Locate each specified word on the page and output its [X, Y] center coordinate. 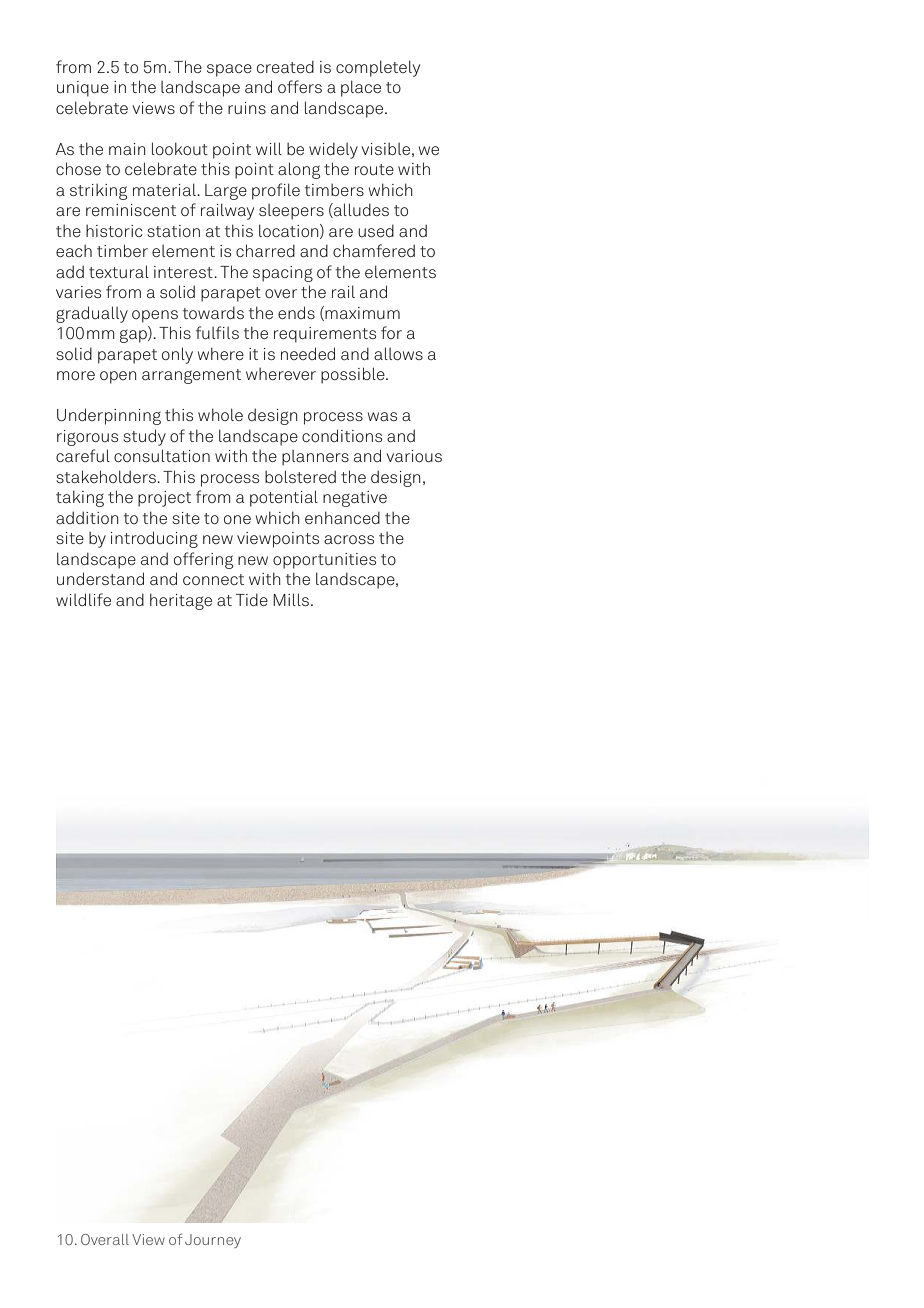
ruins [247, 108]
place [361, 88]
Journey [213, 1241]
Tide [252, 600]
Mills [291, 599]
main [127, 149]
